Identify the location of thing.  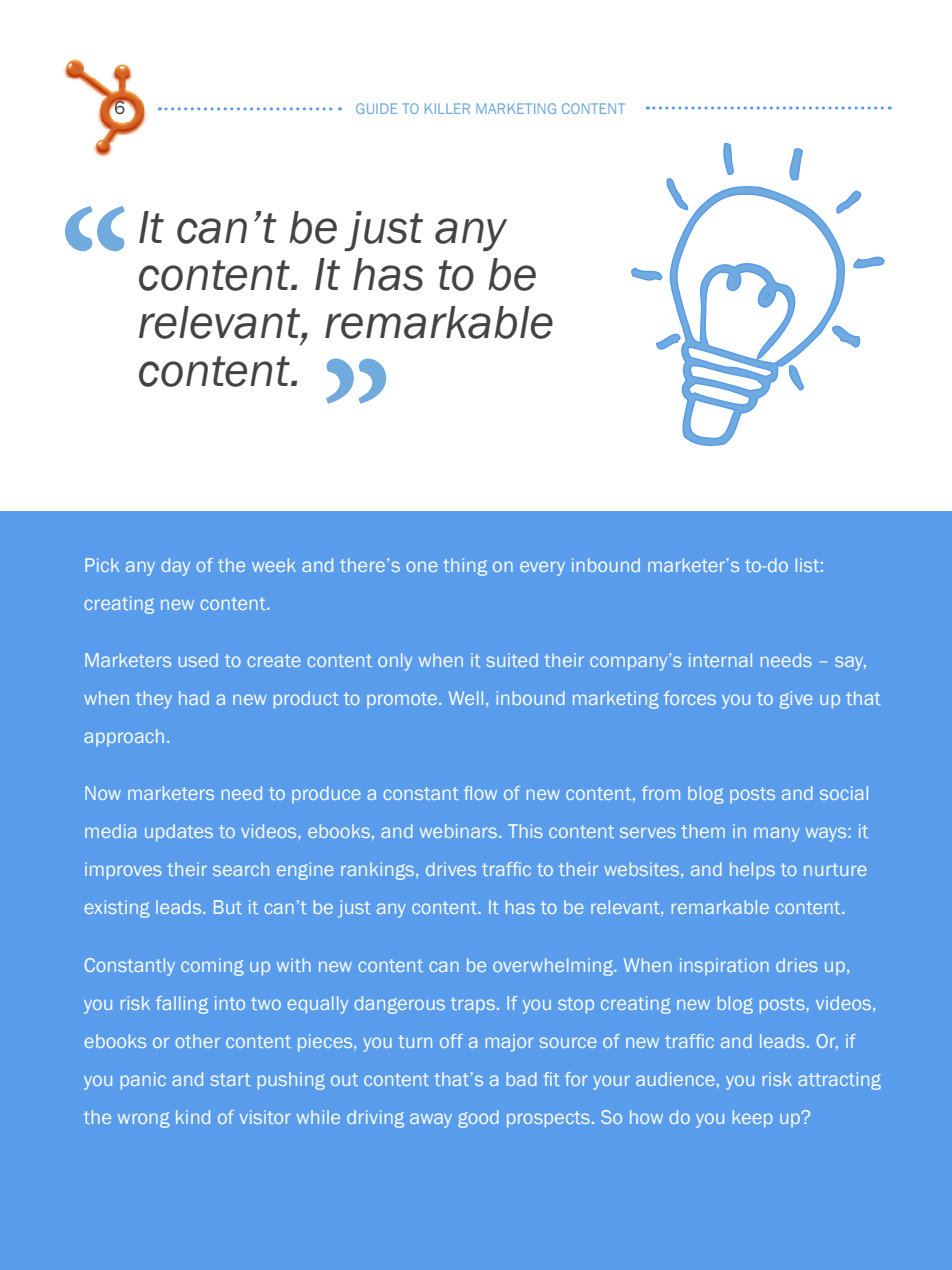
(465, 567).
